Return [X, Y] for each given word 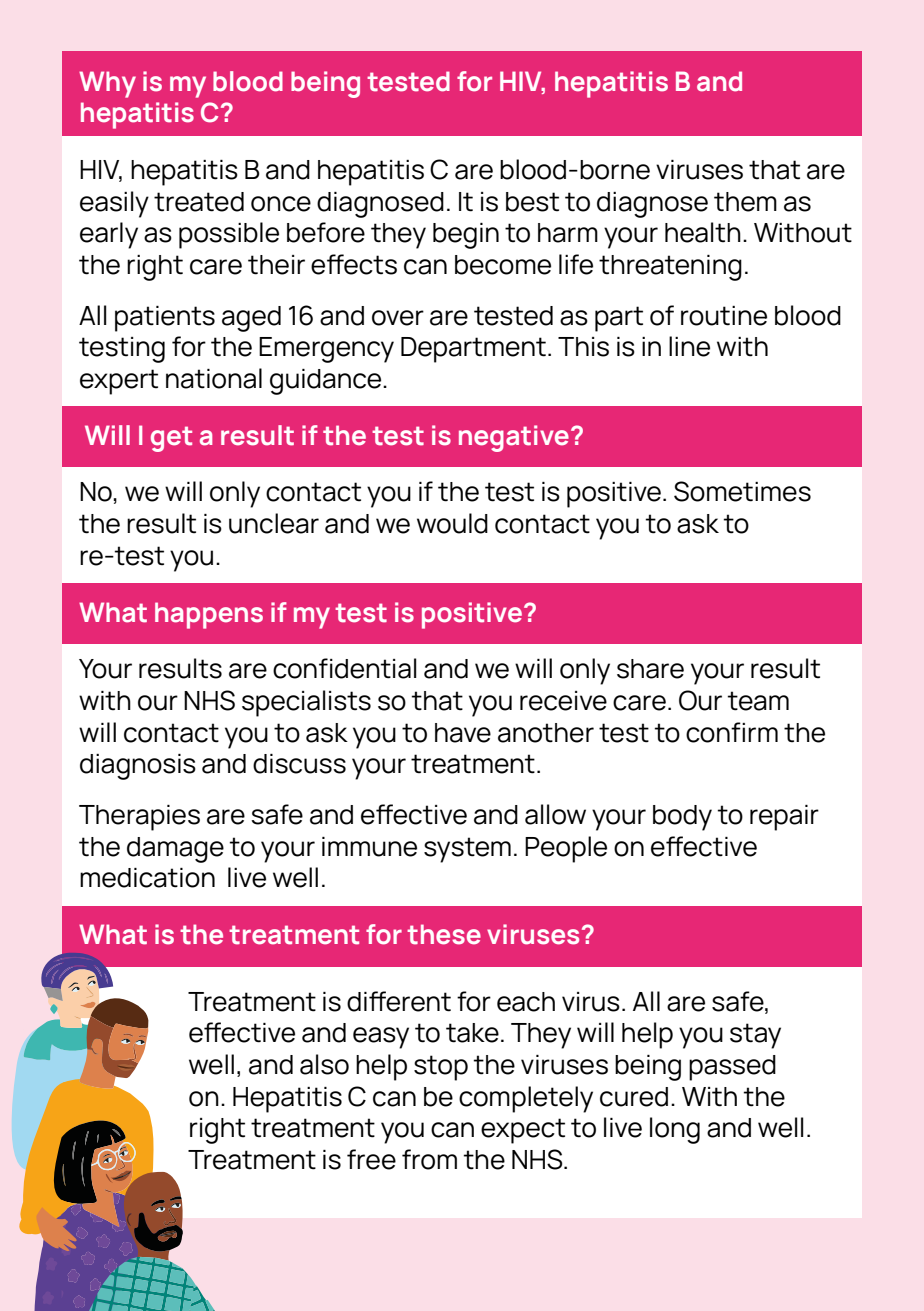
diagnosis [138, 767]
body [682, 818]
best [532, 202]
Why [107, 84]
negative [514, 438]
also [324, 1064]
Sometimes [742, 491]
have [463, 733]
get [171, 439]
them [745, 202]
